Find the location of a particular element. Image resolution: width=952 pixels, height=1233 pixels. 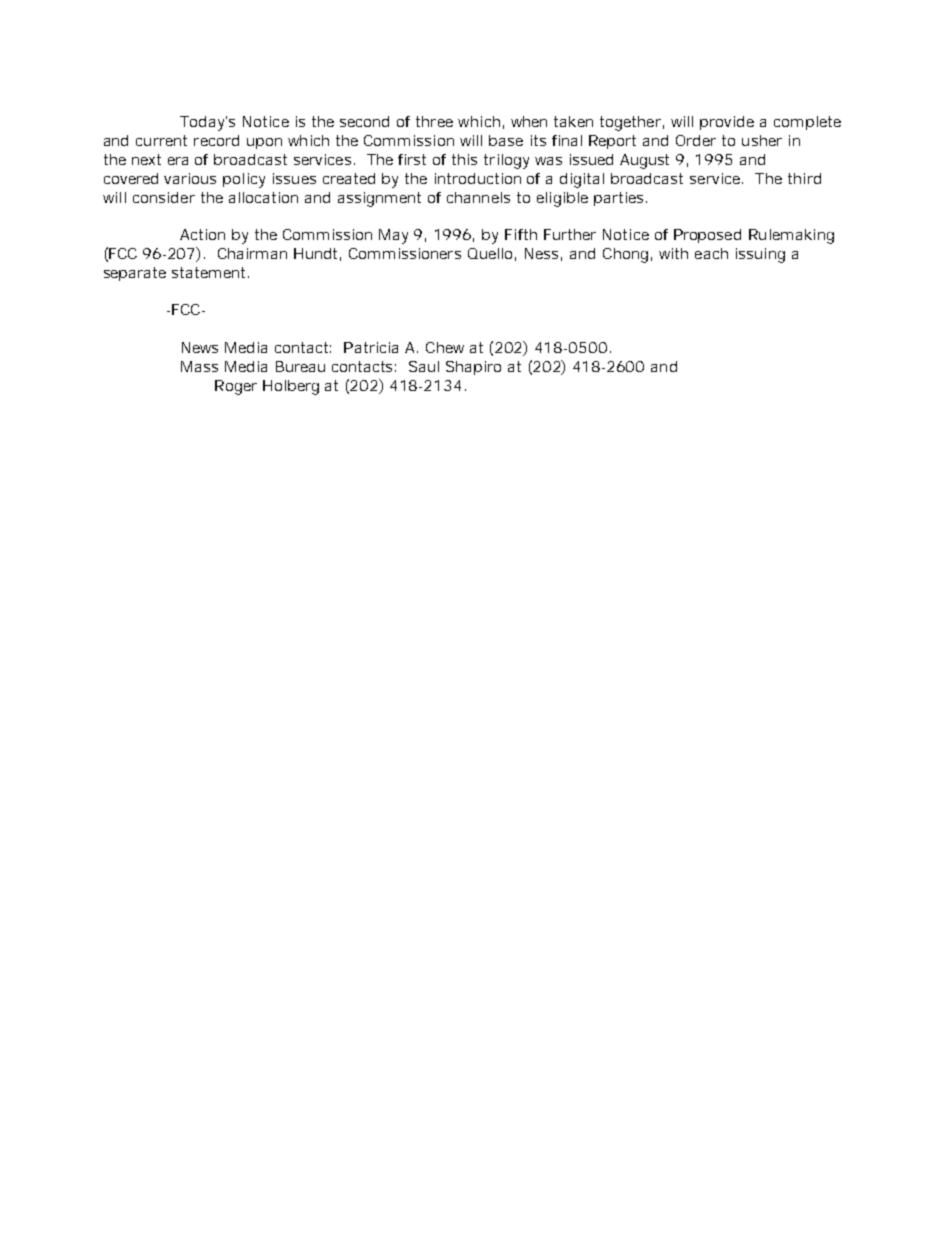

Chairman is located at coordinates (252, 253).
